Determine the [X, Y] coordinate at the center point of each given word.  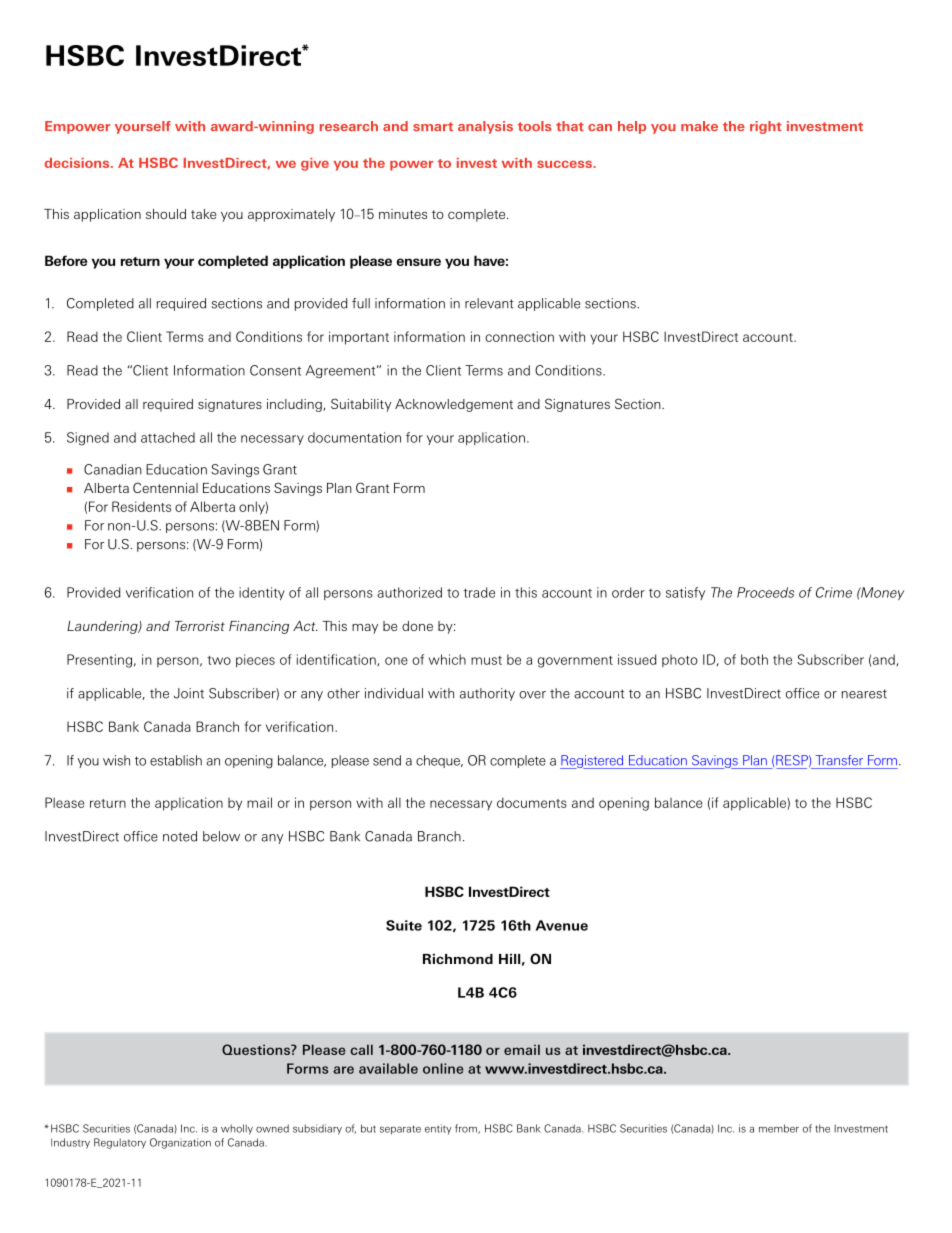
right [766, 127]
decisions [78, 163]
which [447, 659]
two [219, 660]
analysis [485, 127]
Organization [180, 1143]
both [754, 659]
